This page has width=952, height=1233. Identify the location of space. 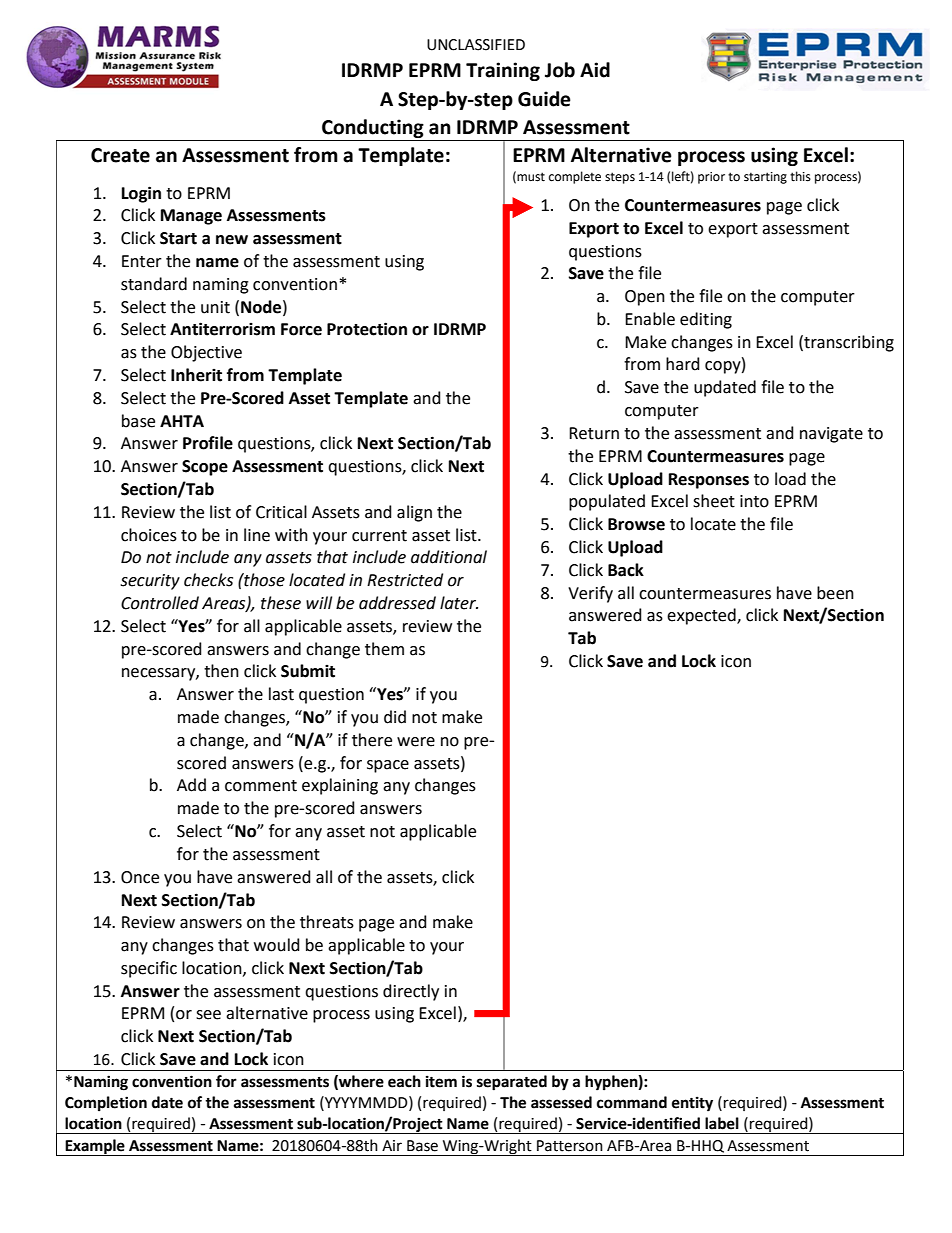
(388, 766).
